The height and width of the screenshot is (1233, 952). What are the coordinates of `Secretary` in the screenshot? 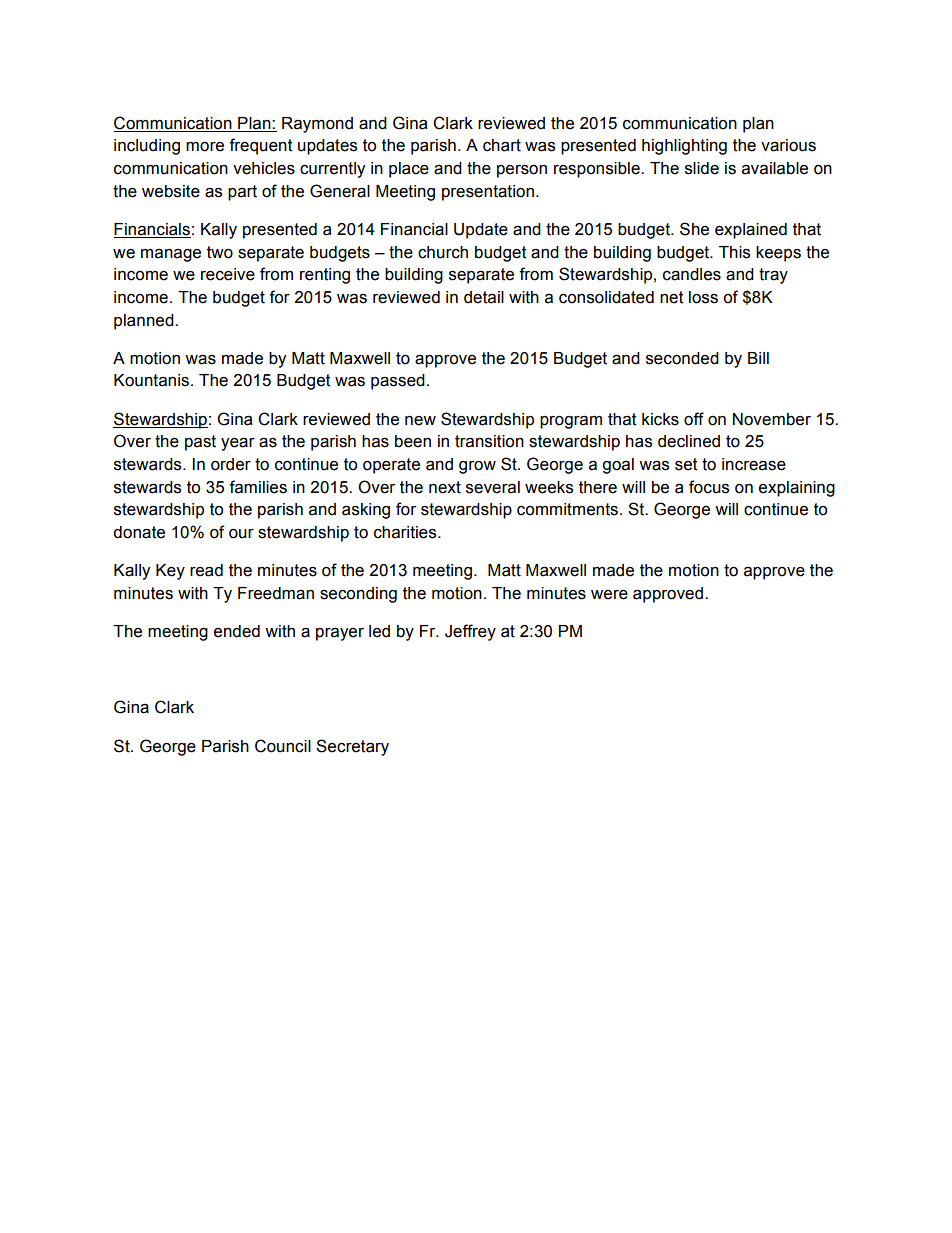 It's located at (352, 747).
